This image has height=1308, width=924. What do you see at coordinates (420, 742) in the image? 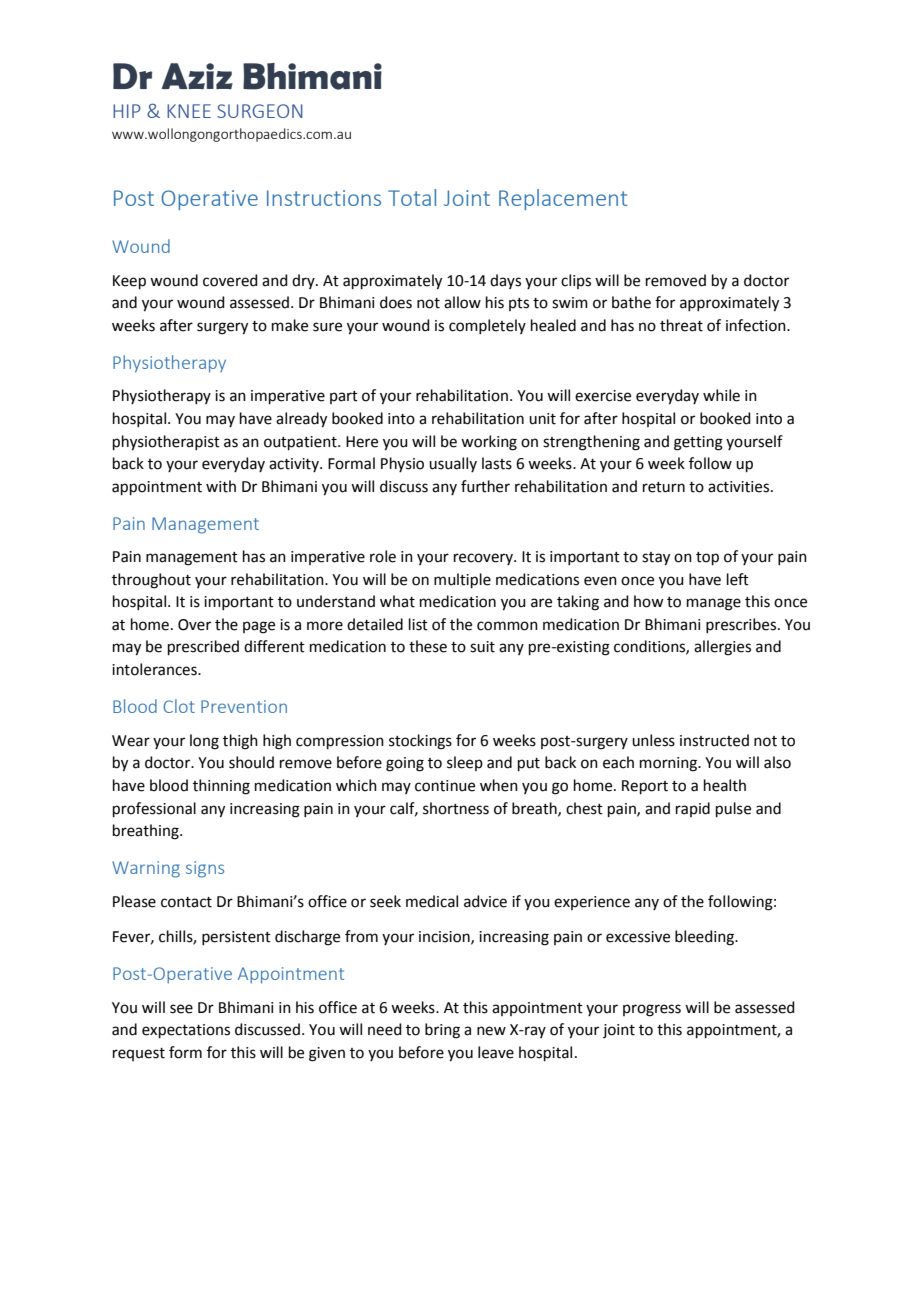
I see `stockings` at bounding box center [420, 742].
